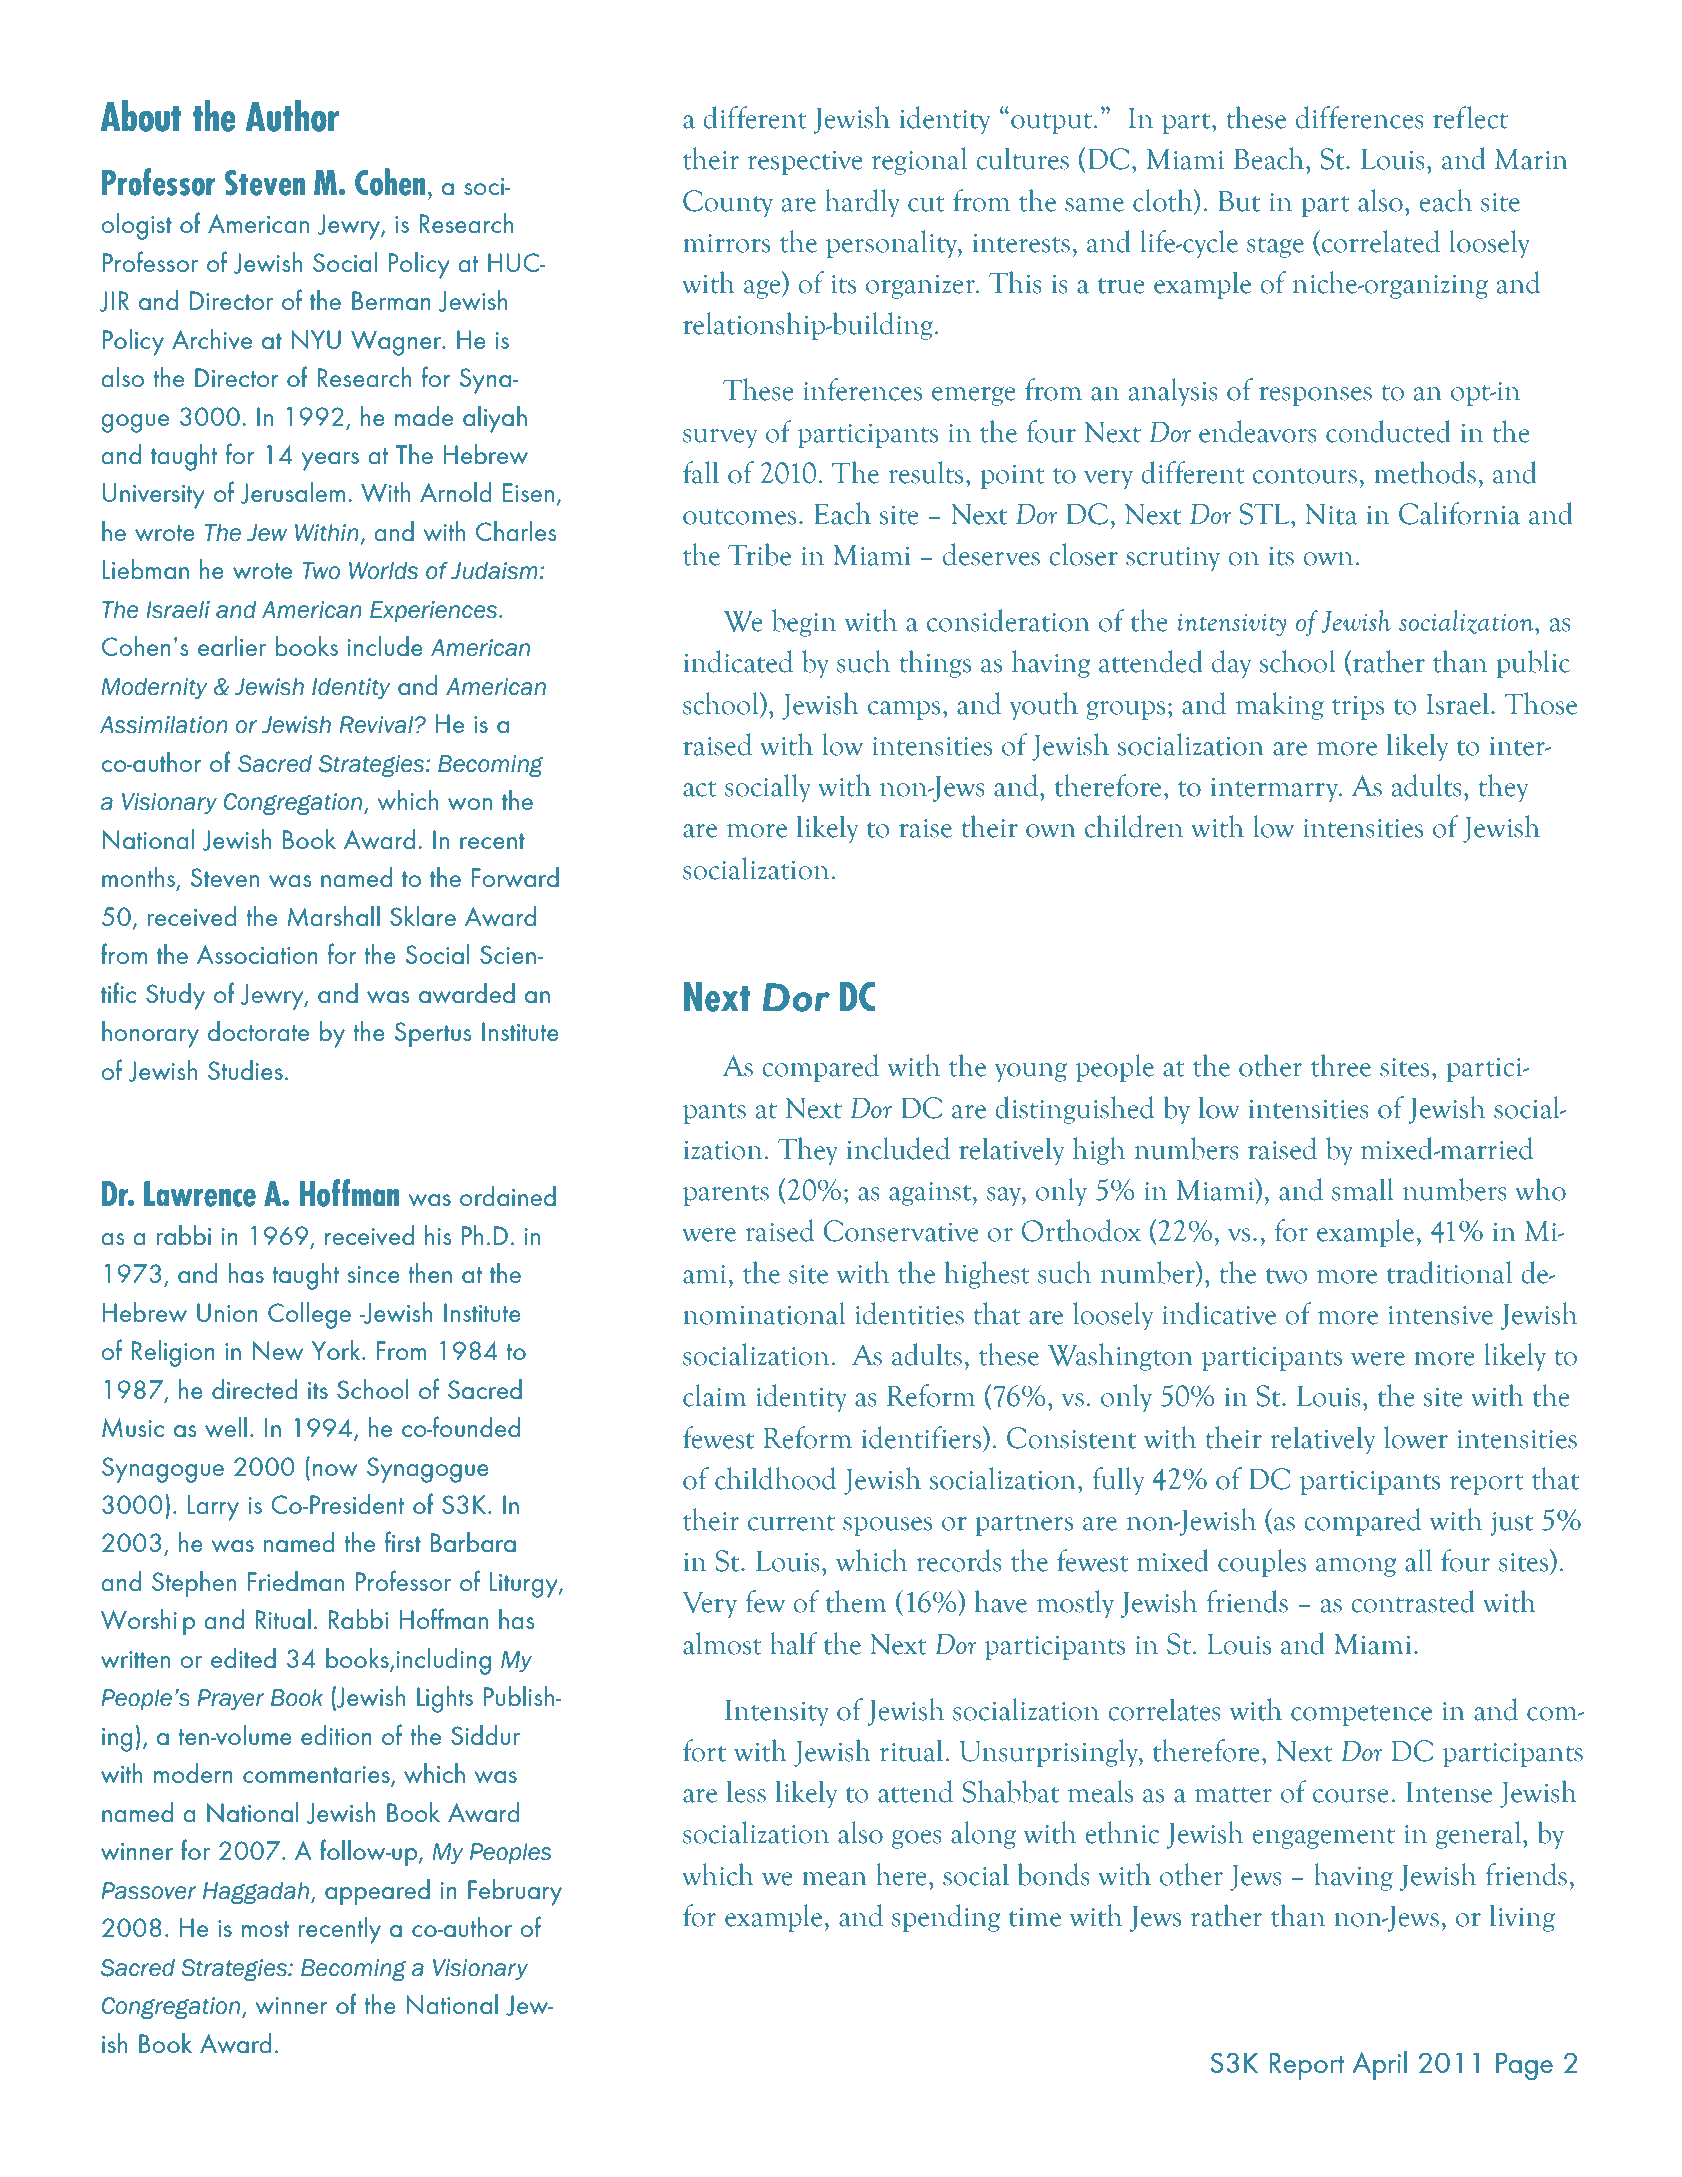 The width and height of the image is (1682, 2177). I want to click on Book, so click(297, 1698).
